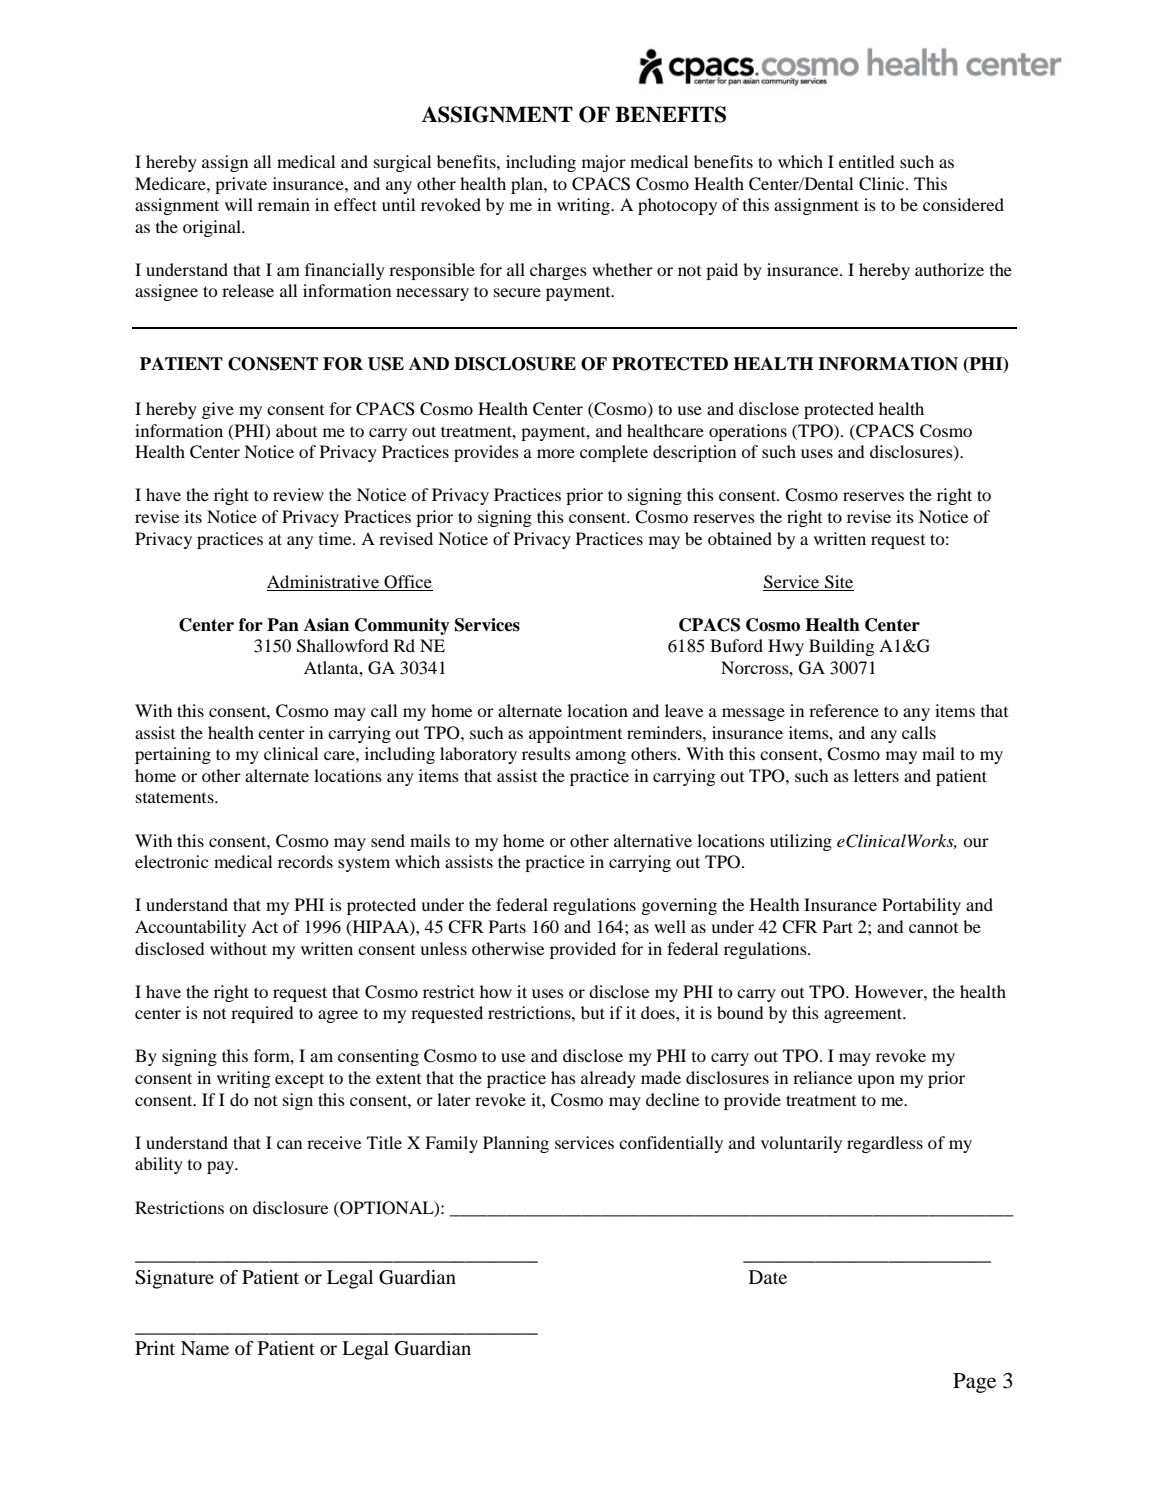  What do you see at coordinates (546, 753) in the screenshot?
I see `results` at bounding box center [546, 753].
